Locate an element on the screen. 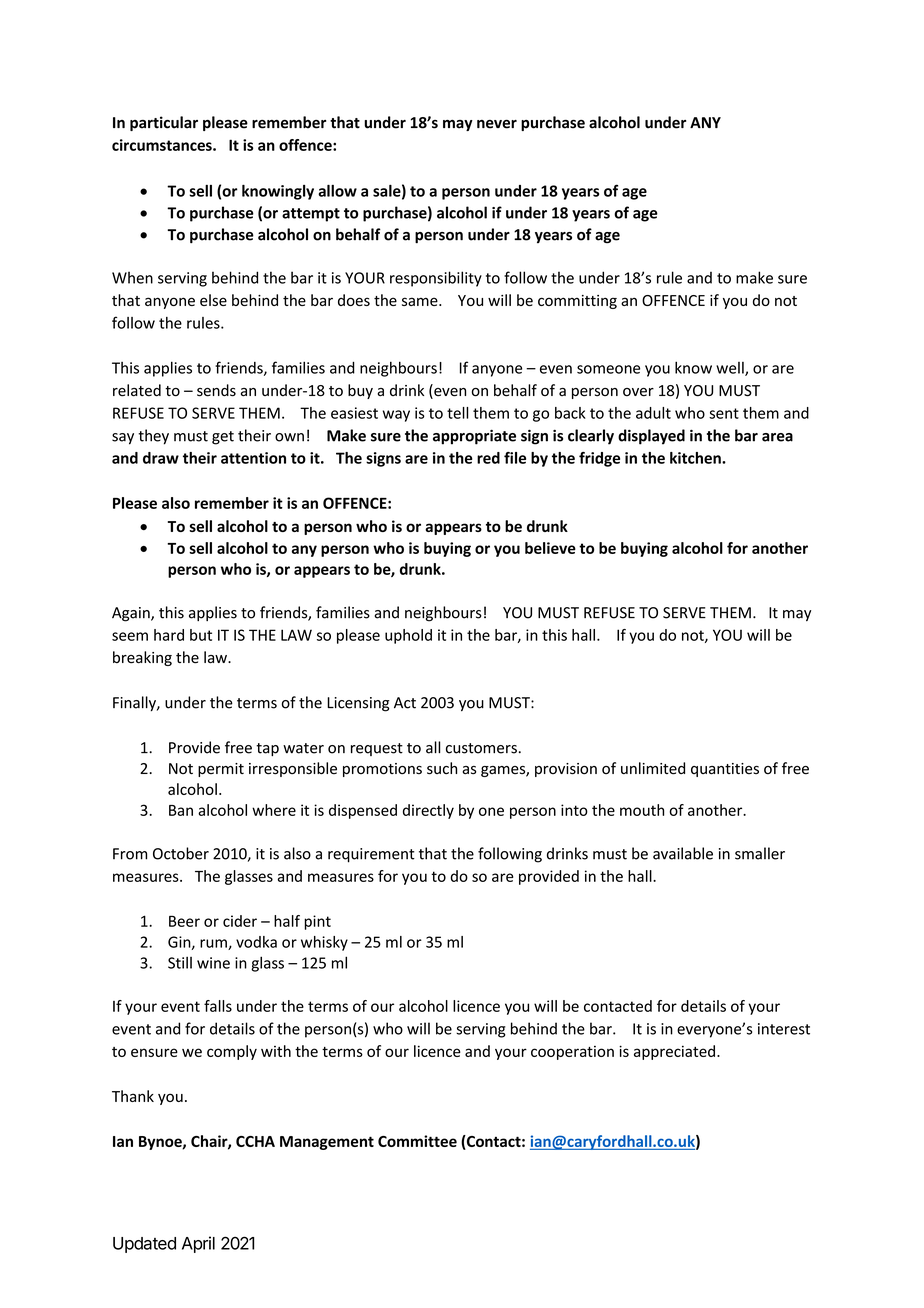 The width and height of the screenshot is (924, 1308). but is located at coordinates (201, 635).
